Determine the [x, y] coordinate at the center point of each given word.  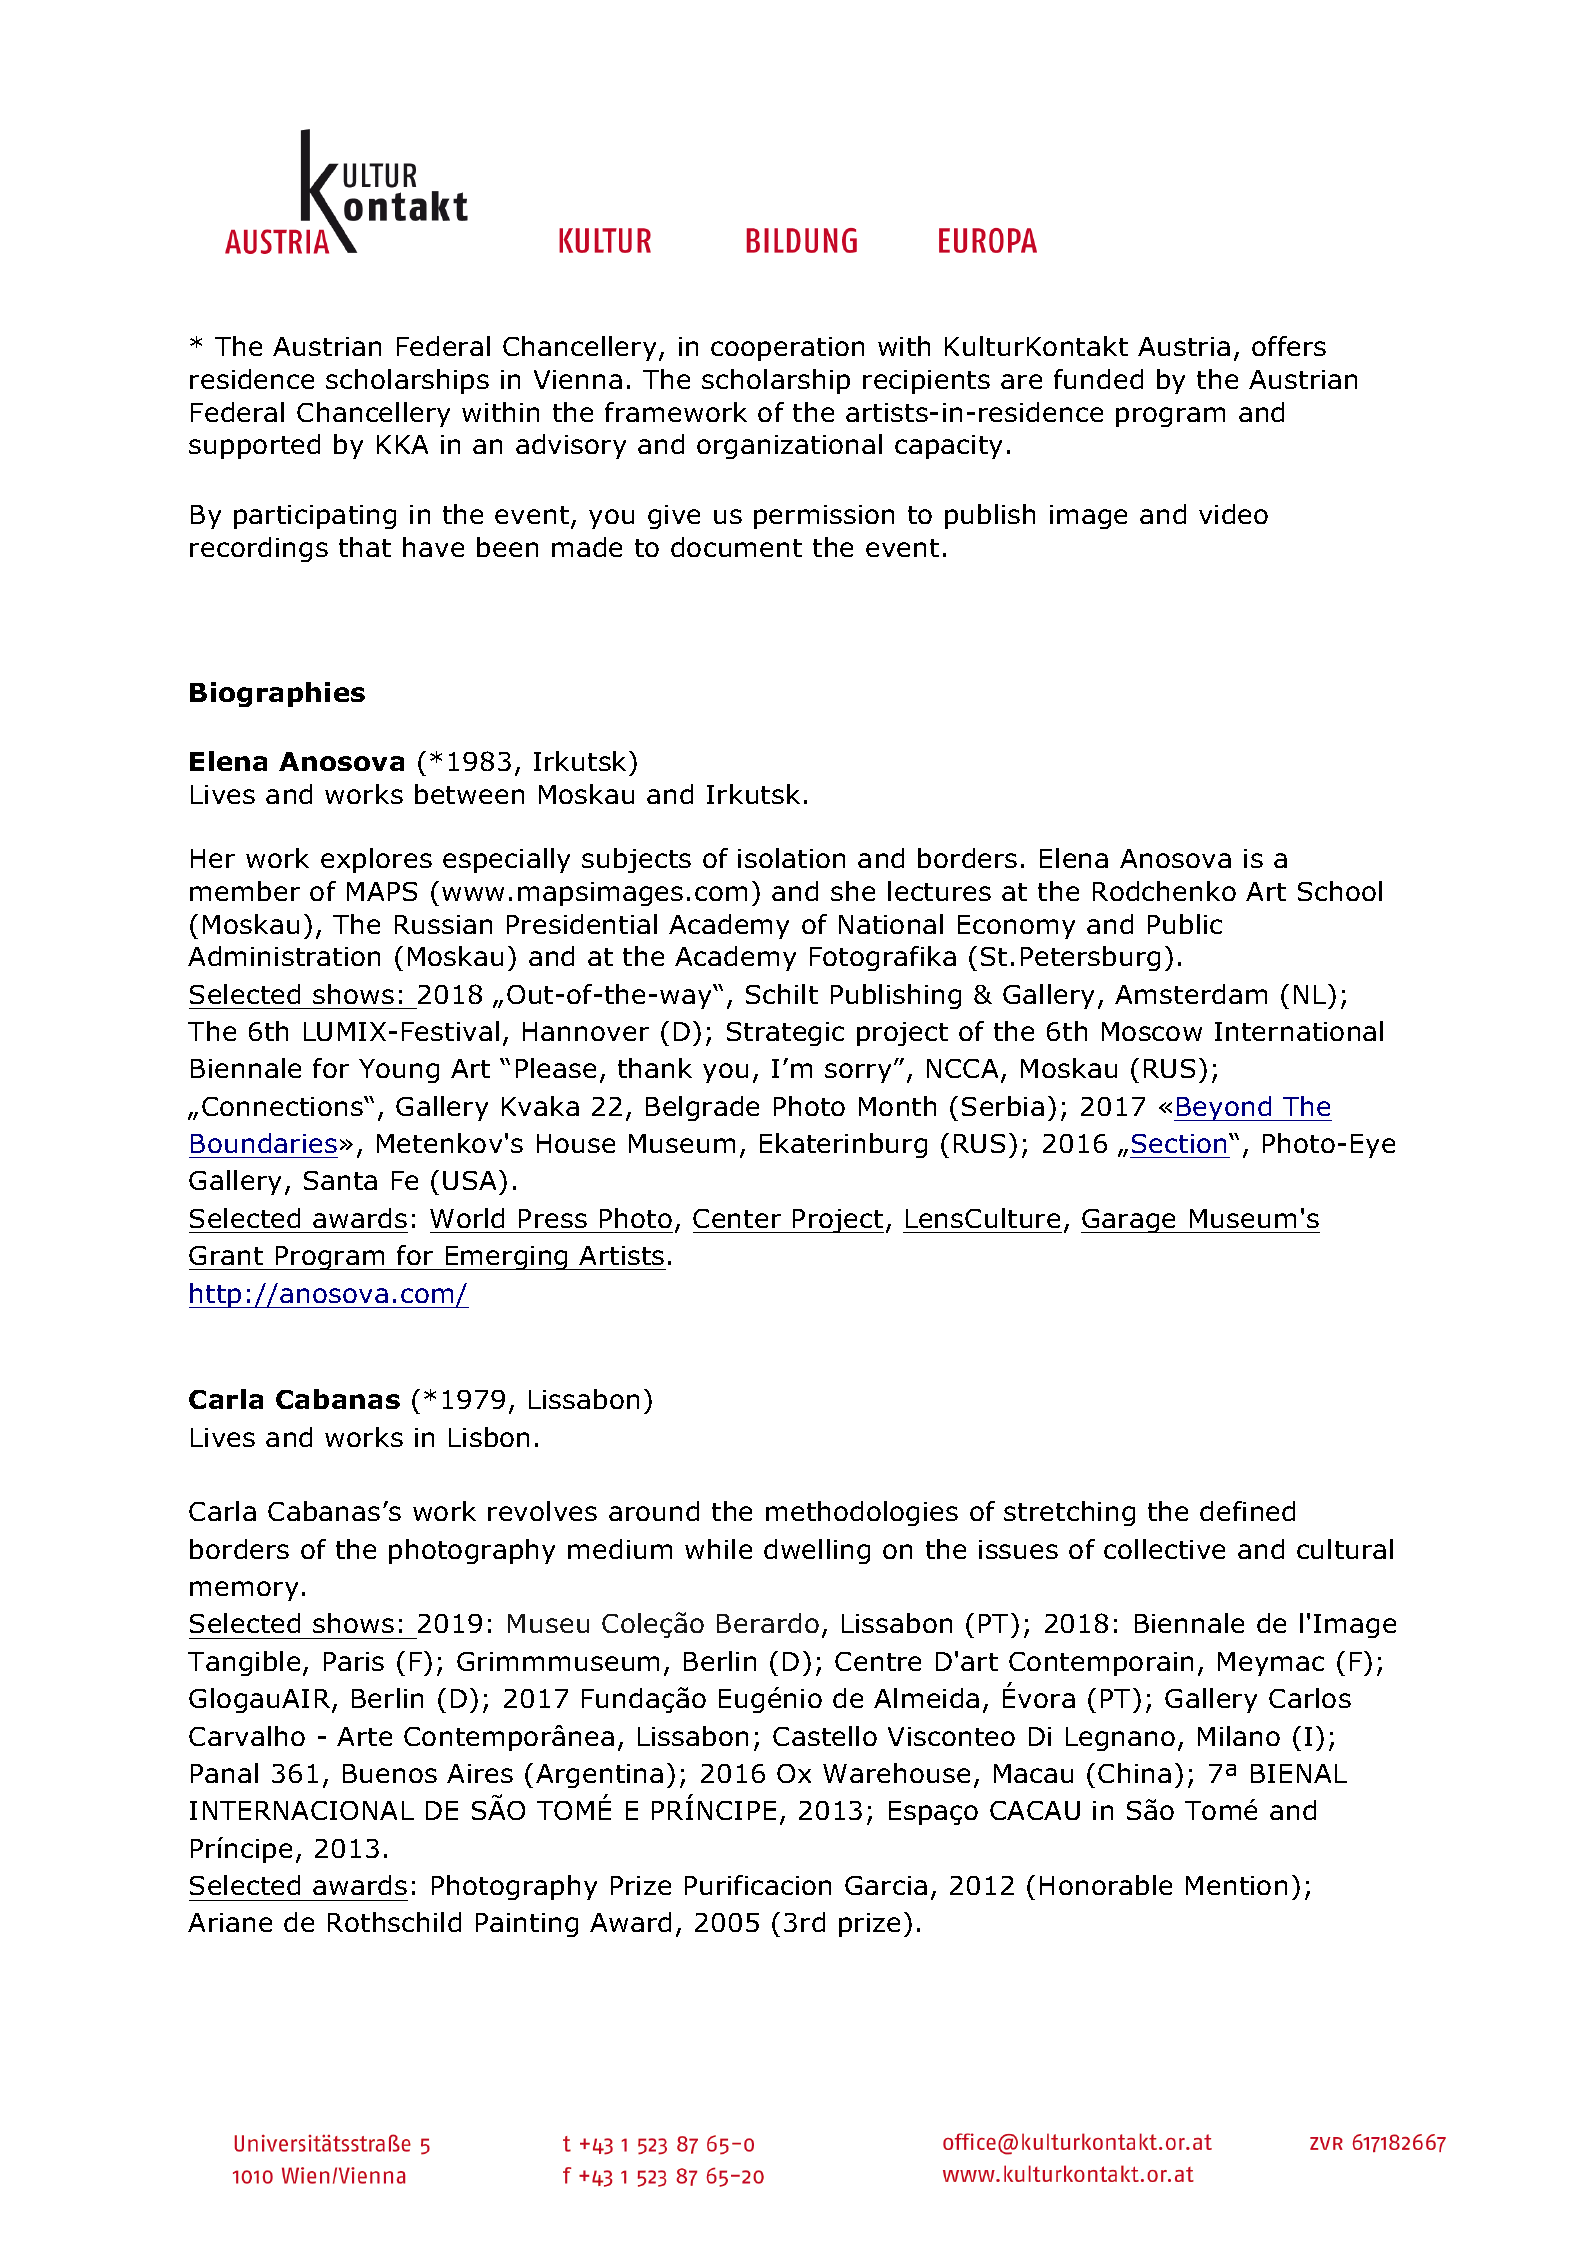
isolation [791, 858]
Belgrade [702, 1108]
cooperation [787, 349]
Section [1179, 1143]
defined [1247, 1511]
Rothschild [394, 1922]
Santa [340, 1180]
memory [244, 1591]
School [1340, 891]
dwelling [817, 1551]
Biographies [277, 694]
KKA [402, 444]
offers [1289, 346]
